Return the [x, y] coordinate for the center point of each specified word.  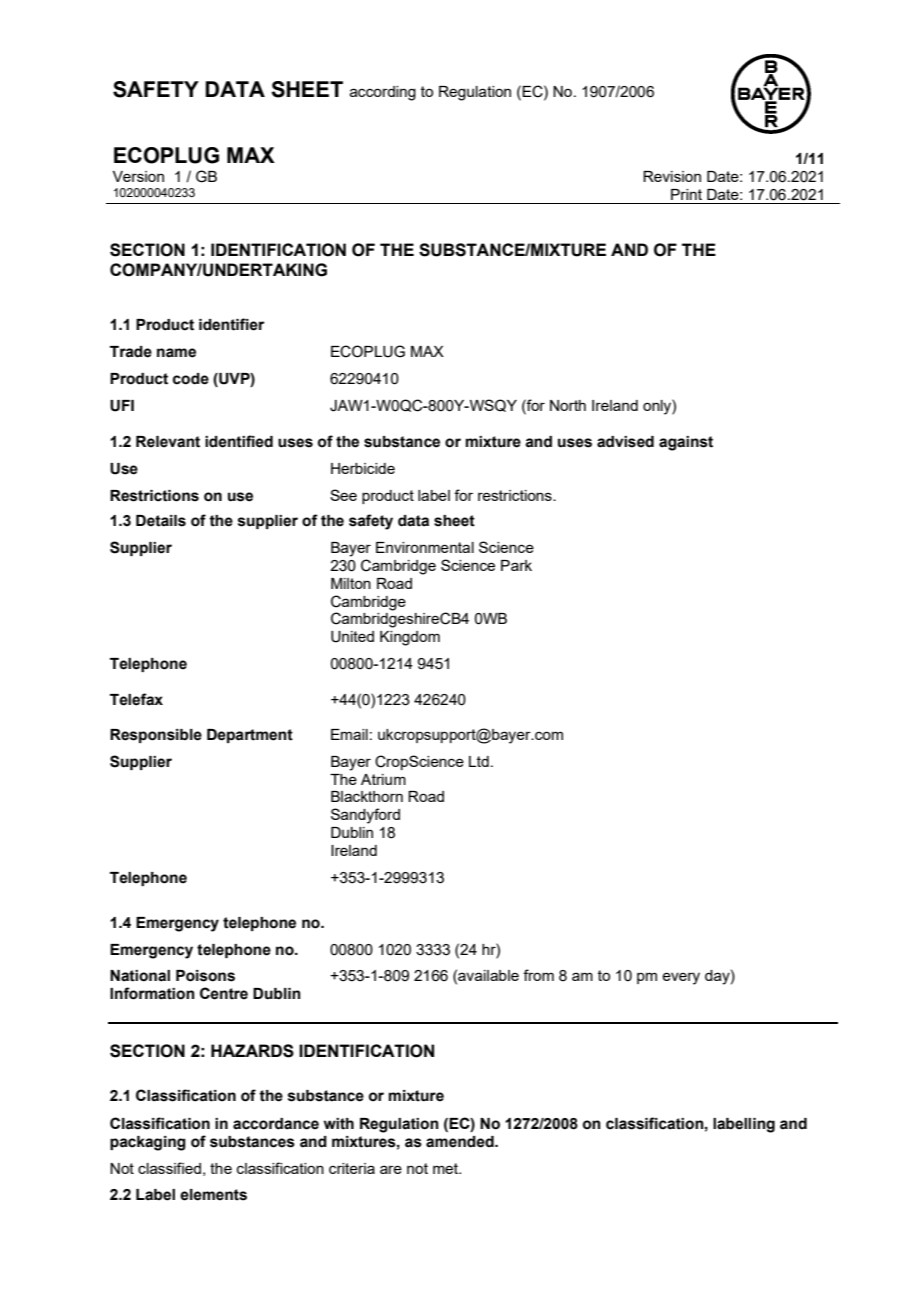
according [383, 93]
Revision [672, 176]
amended [461, 1142]
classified [169, 1168]
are [391, 1169]
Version [138, 176]
